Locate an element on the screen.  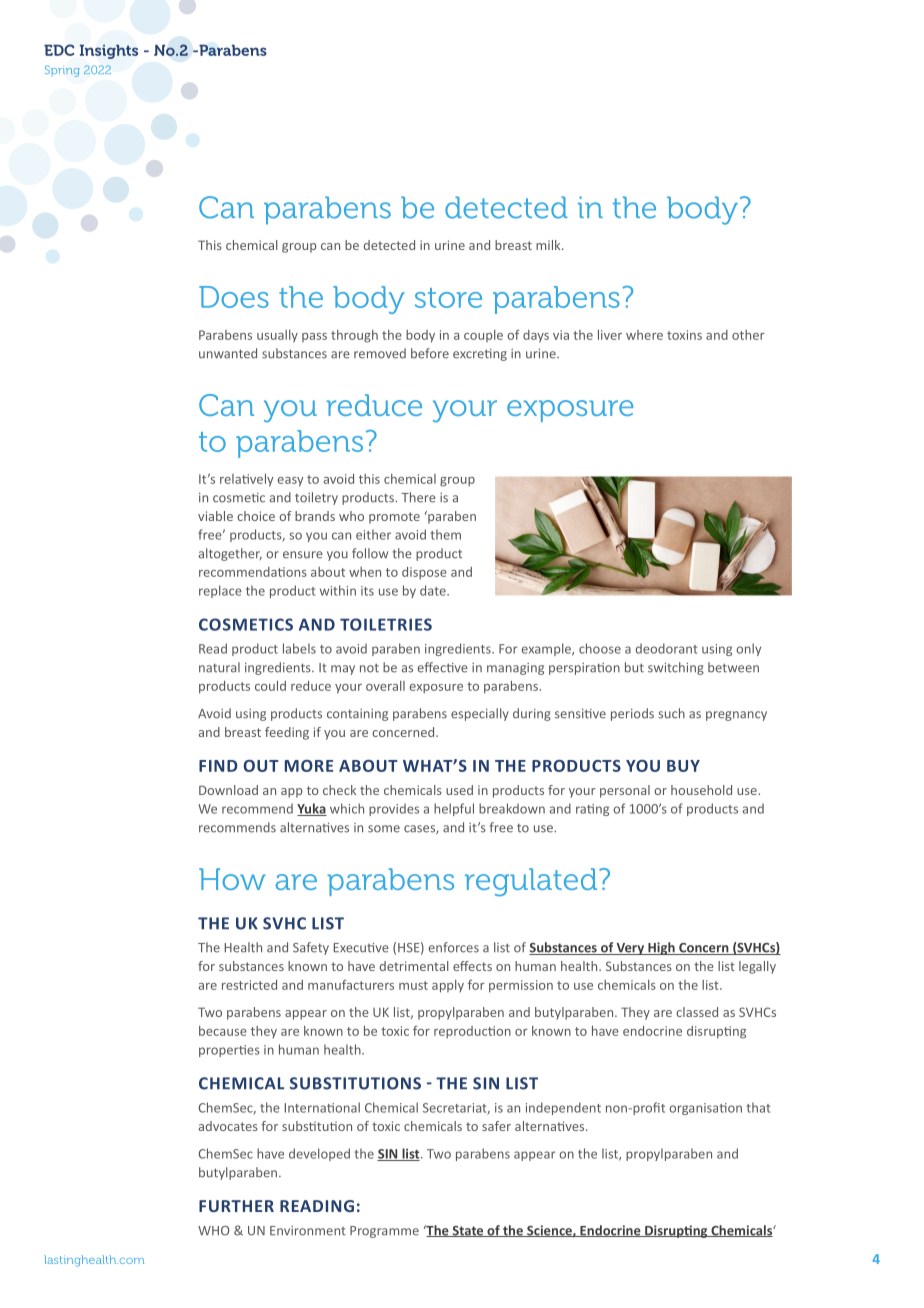
TOILETRIES is located at coordinates (386, 624).
